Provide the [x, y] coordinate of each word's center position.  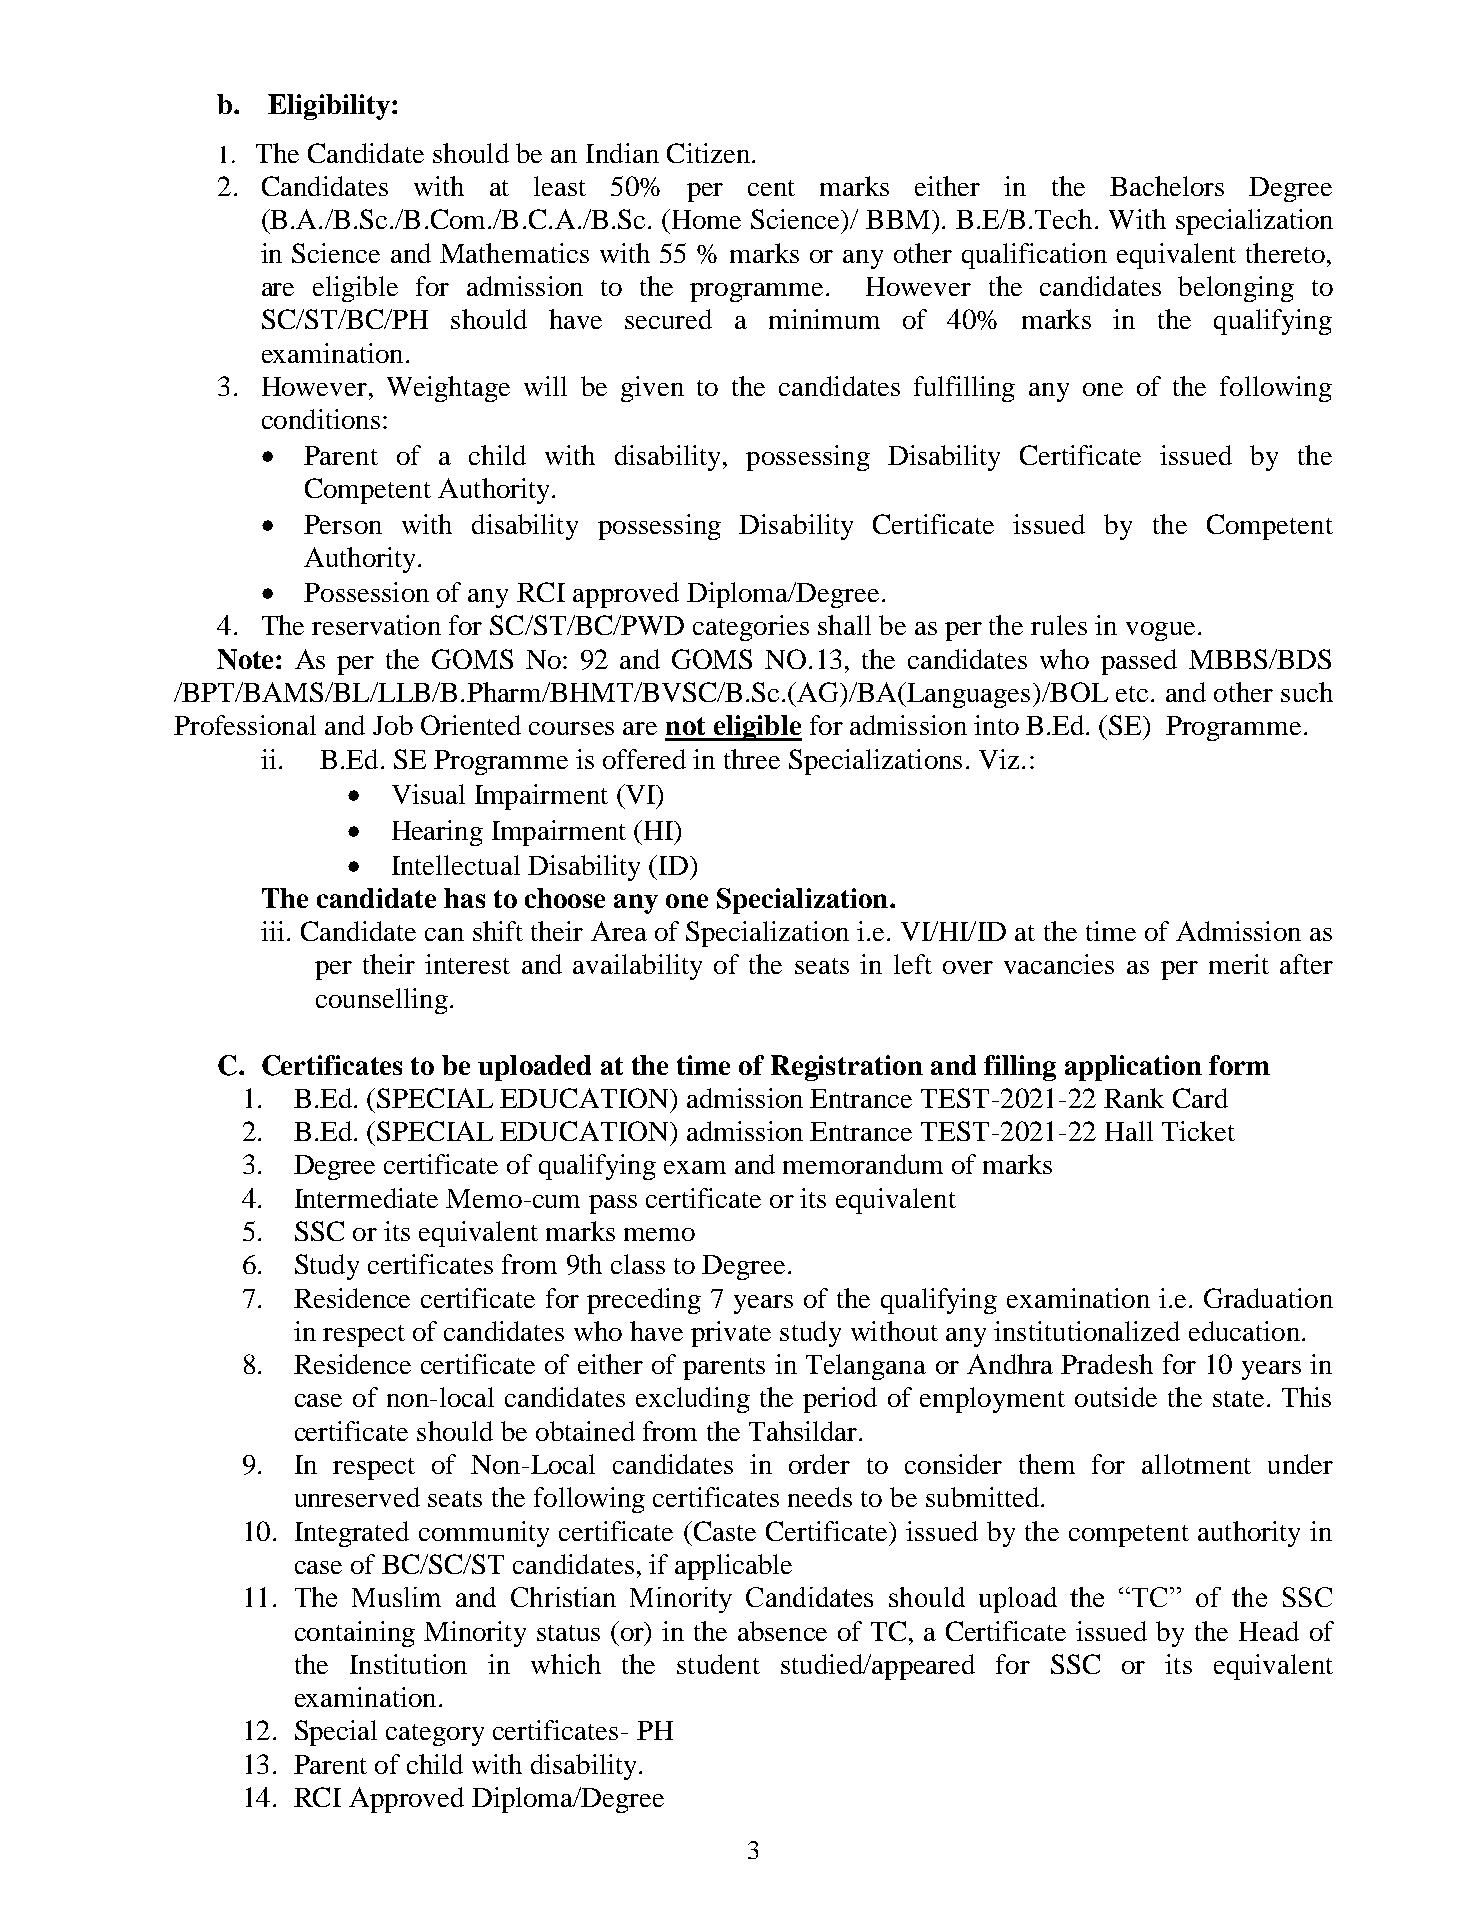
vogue [1160, 631]
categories [751, 628]
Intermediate [366, 1198]
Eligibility [329, 107]
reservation [376, 625]
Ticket [1198, 1131]
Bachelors [1167, 186]
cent [771, 188]
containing [355, 1634]
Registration [847, 1068]
